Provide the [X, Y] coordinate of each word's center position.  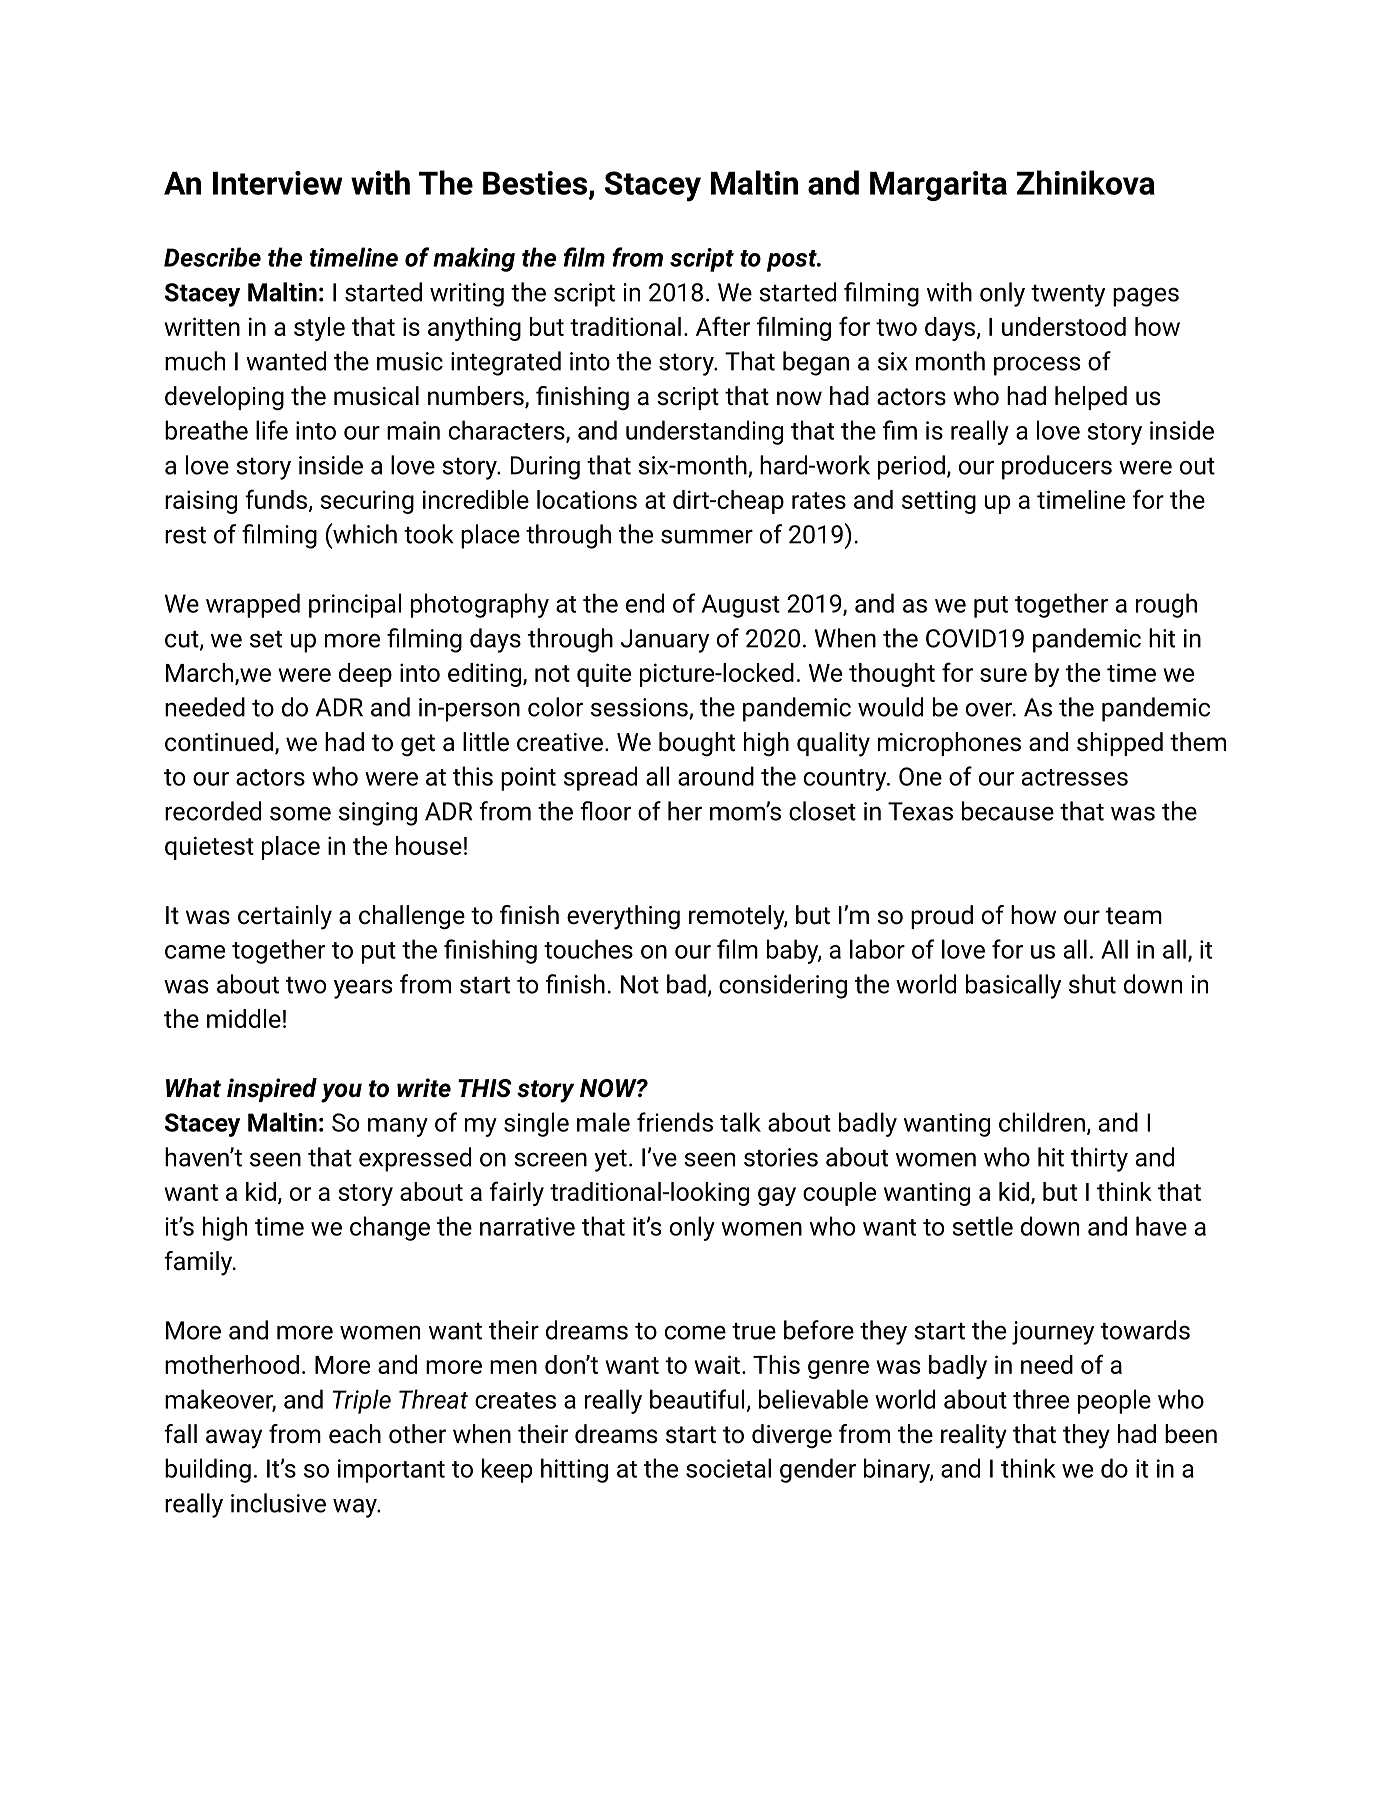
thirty [1099, 1159]
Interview [278, 183]
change [390, 1228]
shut [1092, 984]
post [793, 261]
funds [277, 500]
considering [783, 986]
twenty [1068, 295]
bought [697, 744]
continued [219, 742]
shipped [1120, 744]
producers [1057, 467]
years [363, 989]
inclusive [278, 1503]
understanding [704, 432]
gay [777, 1196]
